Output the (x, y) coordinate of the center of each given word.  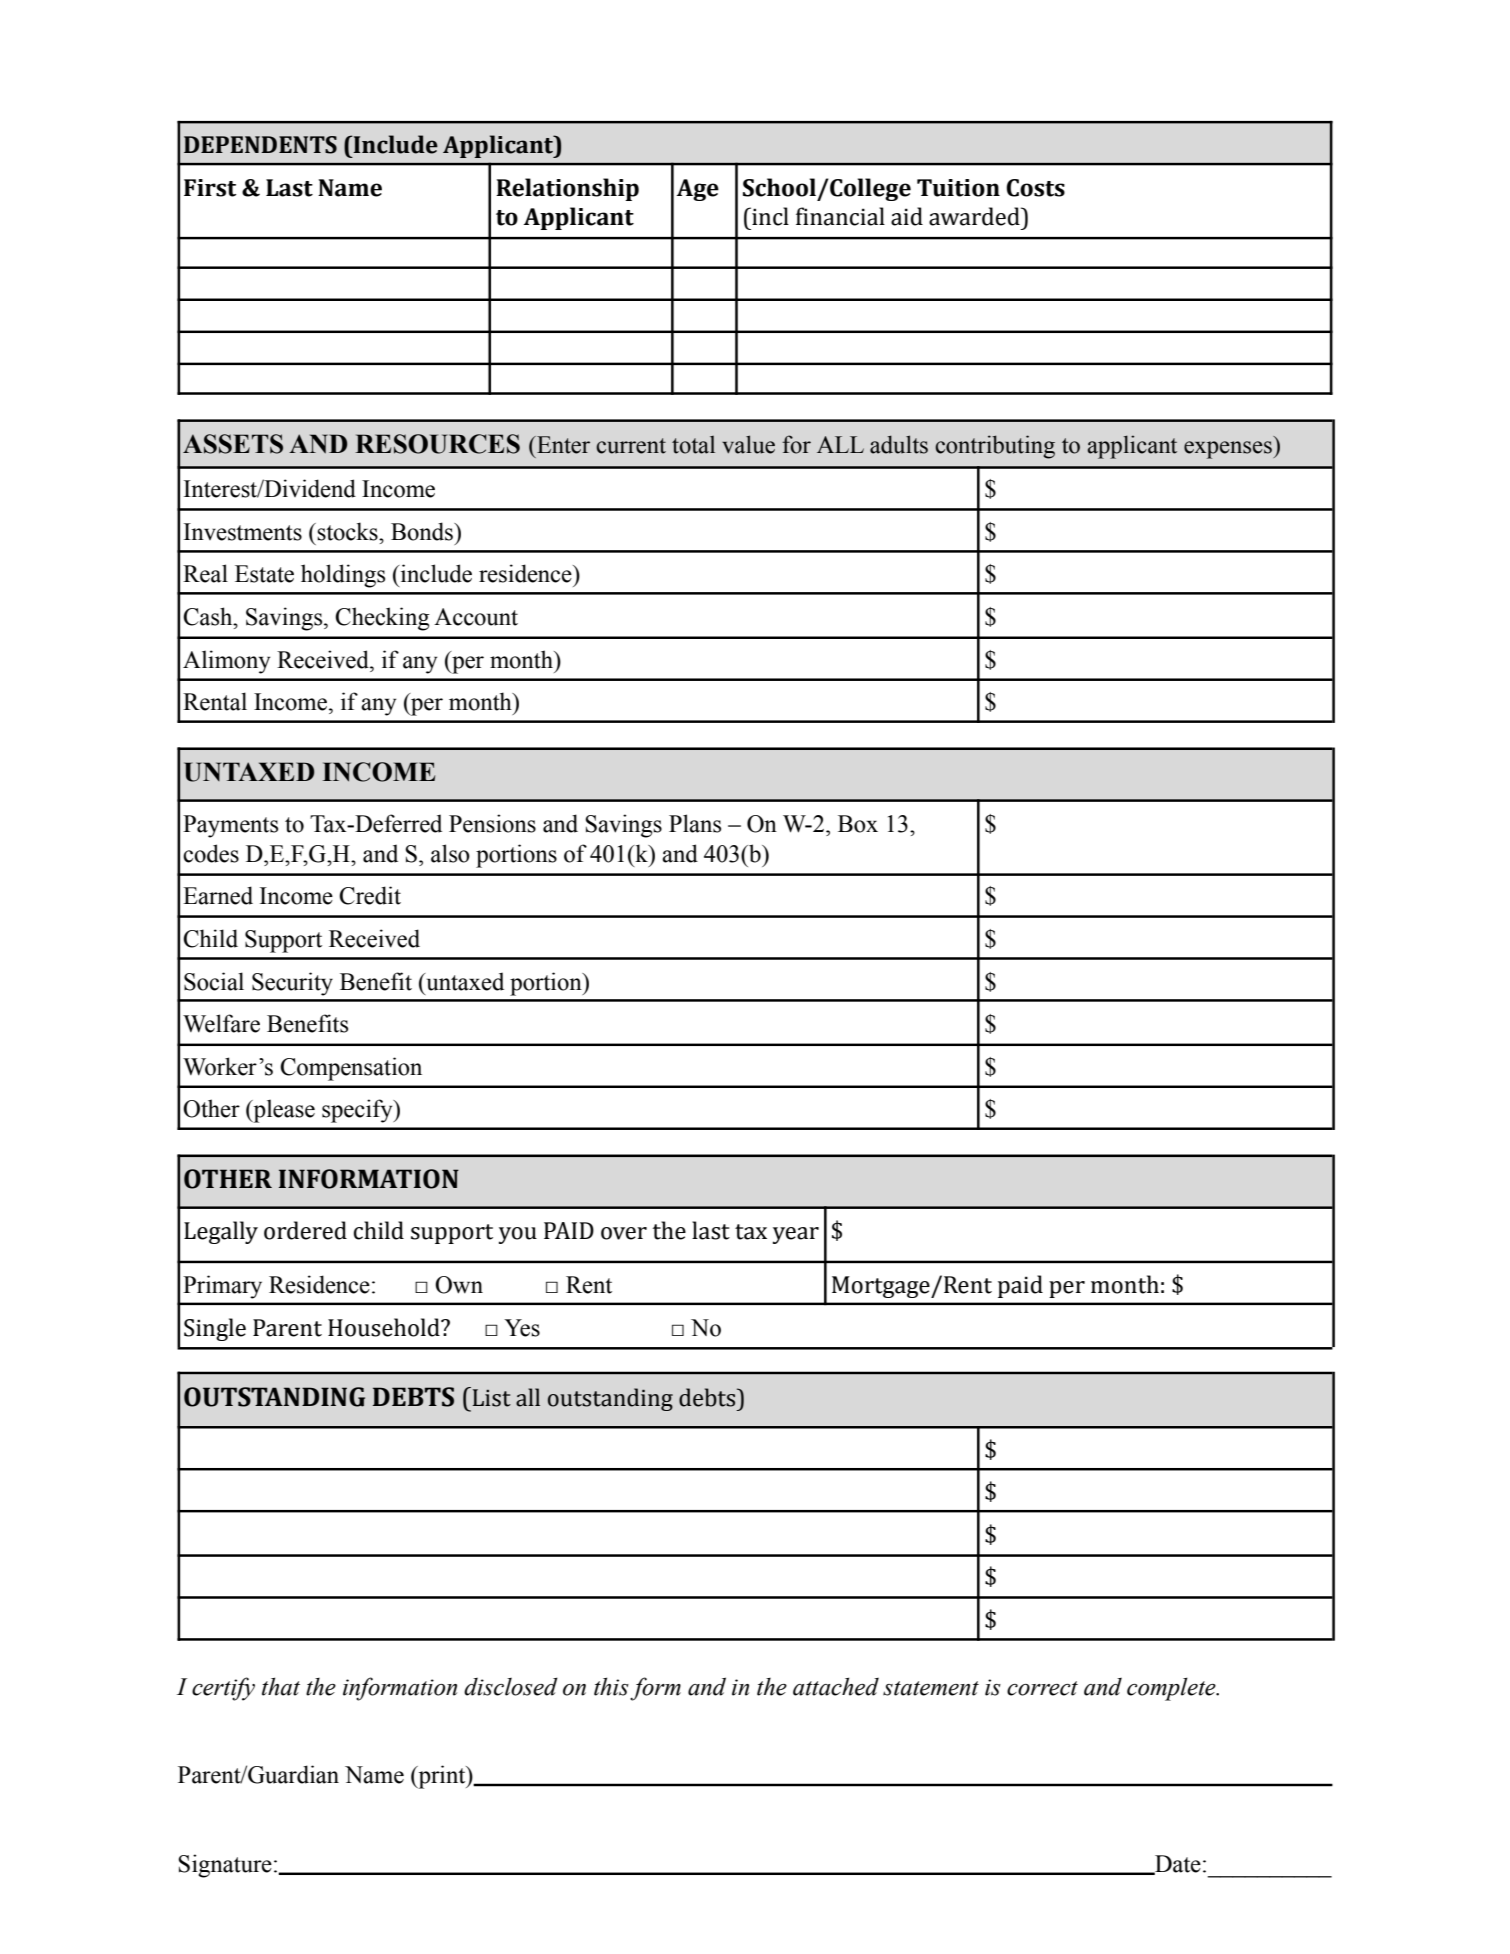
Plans (695, 823)
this (611, 1686)
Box (858, 824)
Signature (225, 1866)
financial (840, 216)
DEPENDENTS (260, 145)
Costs (1035, 188)
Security (292, 984)
